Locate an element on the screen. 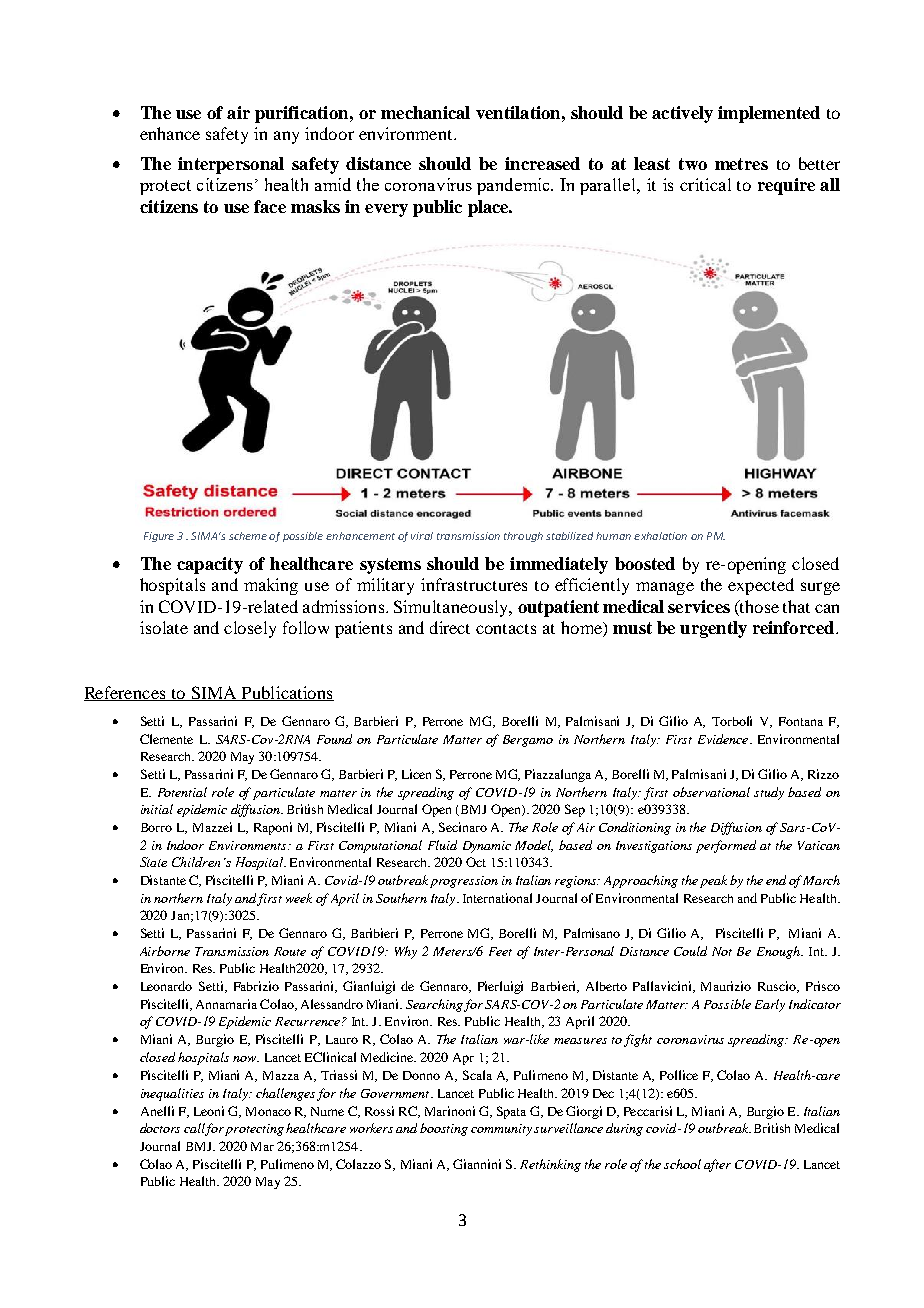 This screenshot has height=1308, width=924. metres is located at coordinates (741, 164).
